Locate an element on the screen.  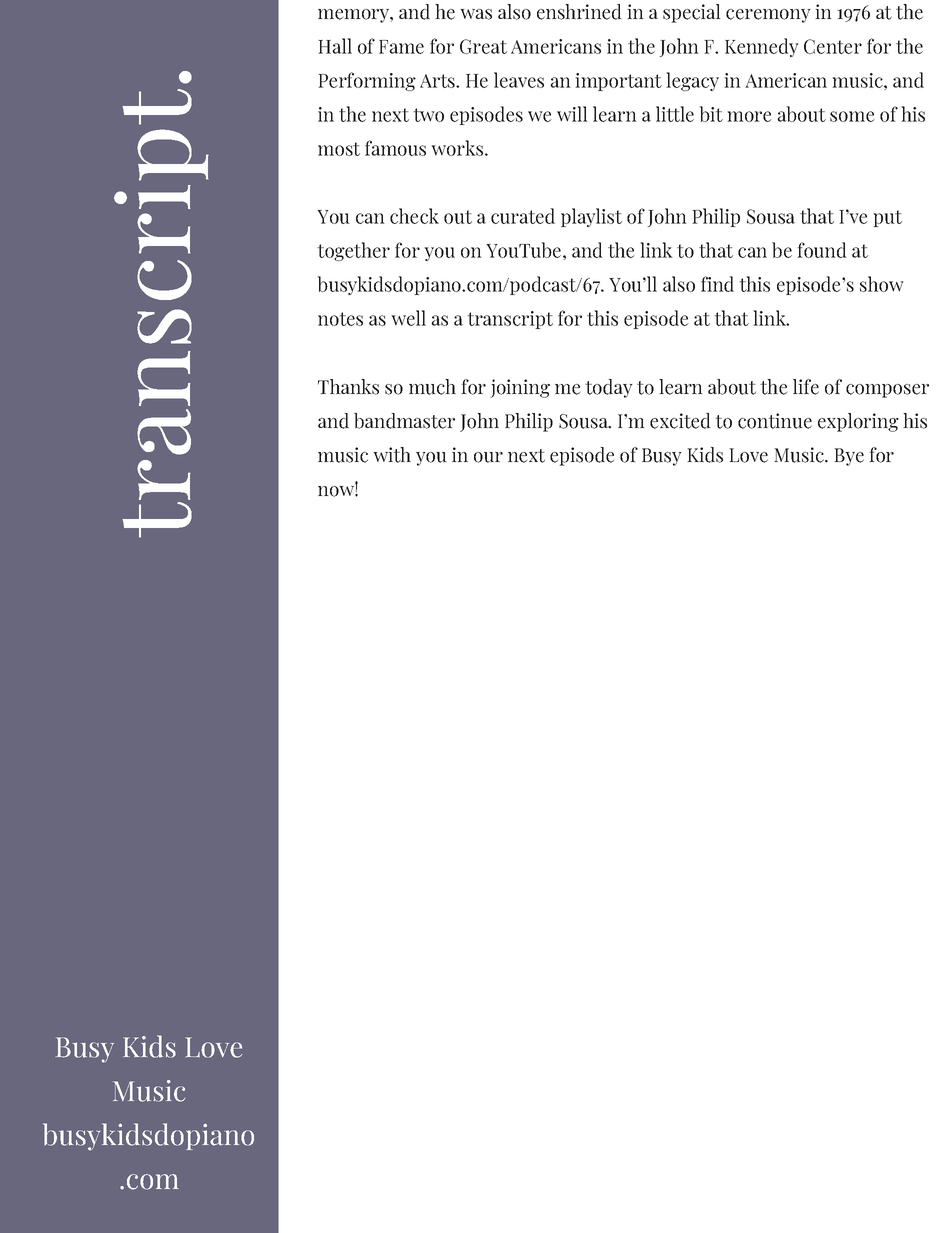
today is located at coordinates (609, 388).
